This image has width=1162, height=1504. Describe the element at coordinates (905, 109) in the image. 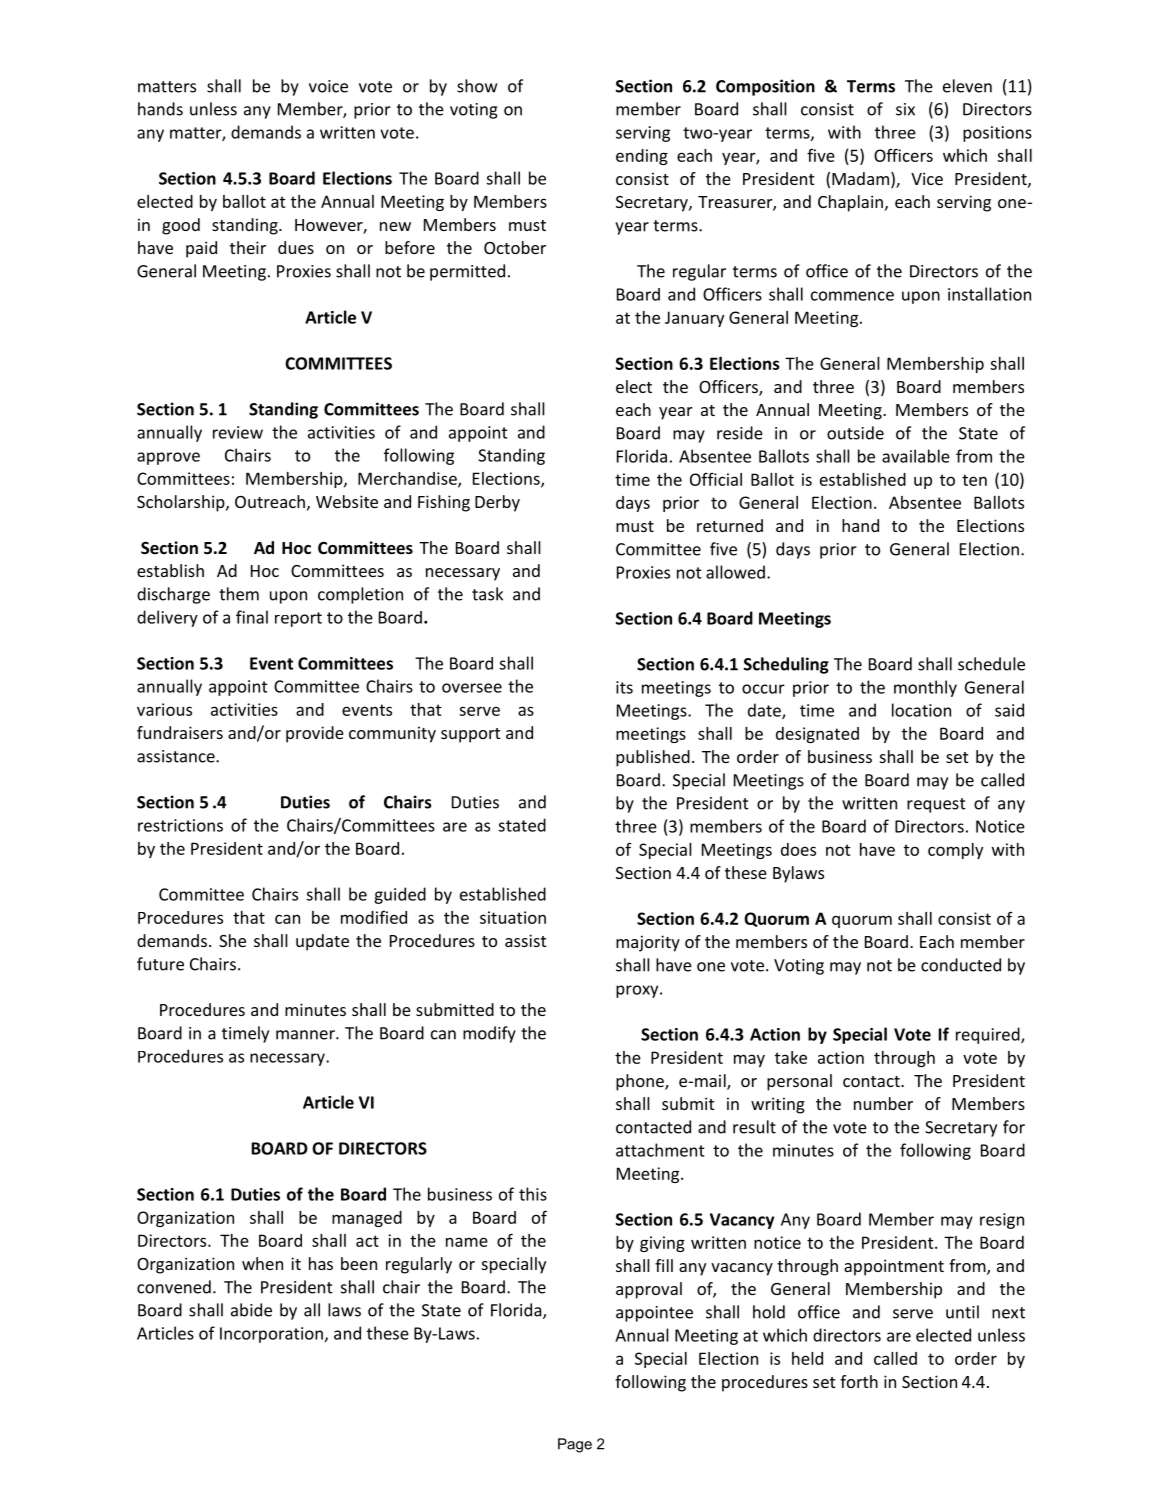

I see `six` at that location.
